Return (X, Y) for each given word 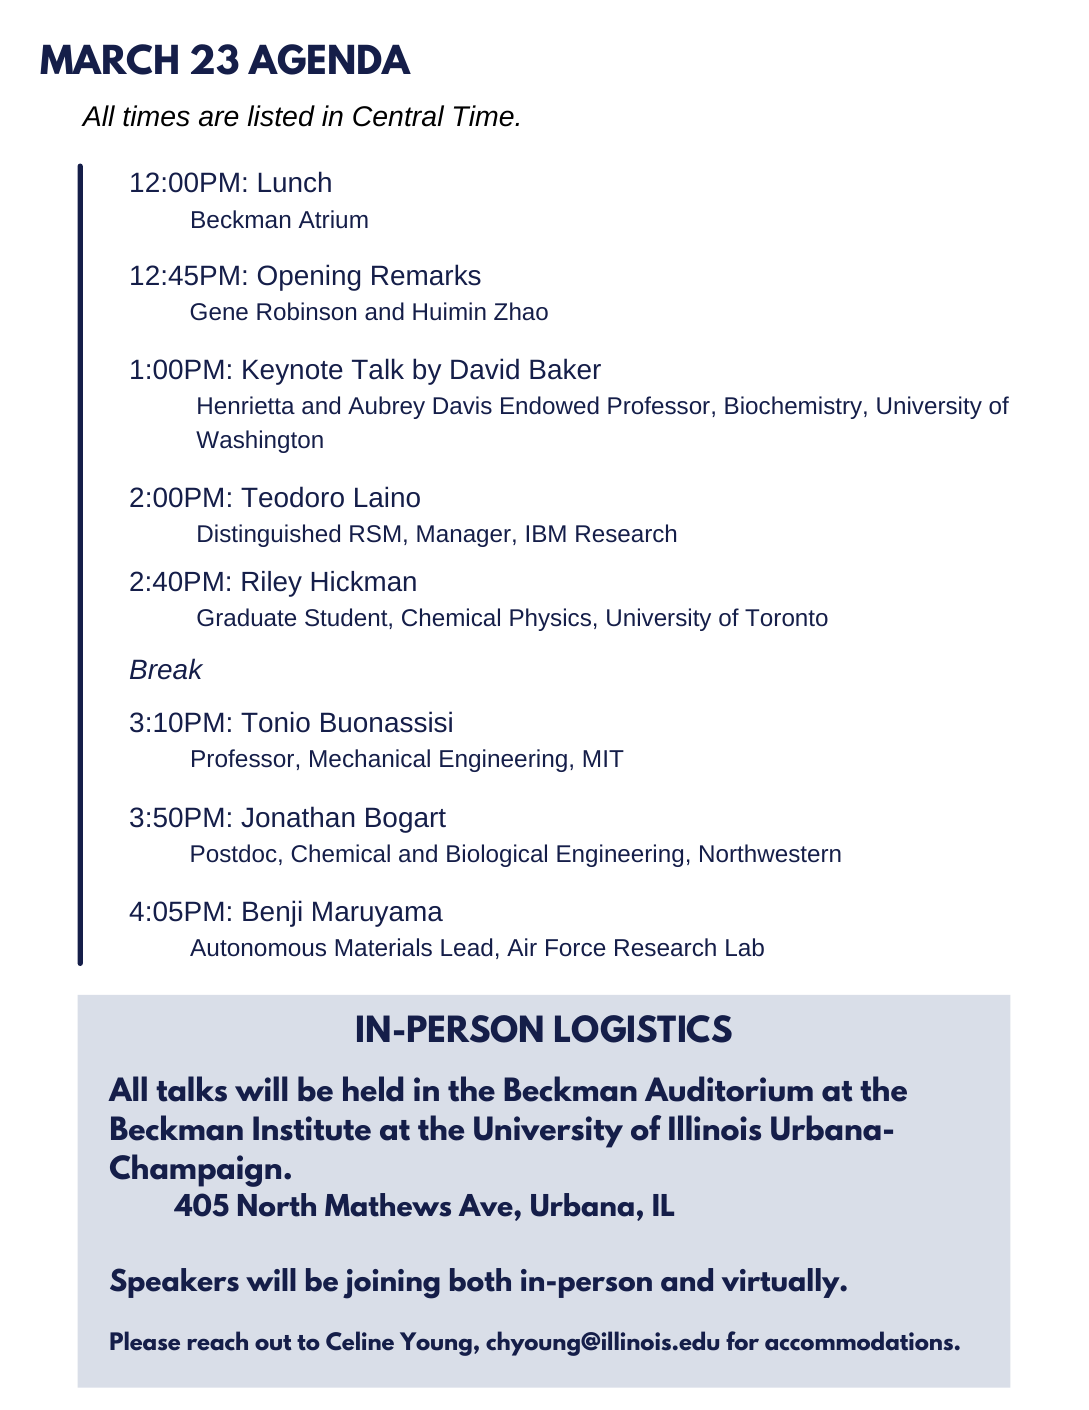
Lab (745, 947)
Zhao (521, 311)
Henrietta (246, 405)
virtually (782, 1283)
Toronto (786, 617)
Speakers (174, 1283)
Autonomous (258, 947)
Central (398, 116)
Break (166, 669)
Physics (550, 619)
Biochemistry (793, 407)
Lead (466, 947)
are (219, 118)
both (480, 1280)
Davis (462, 405)
